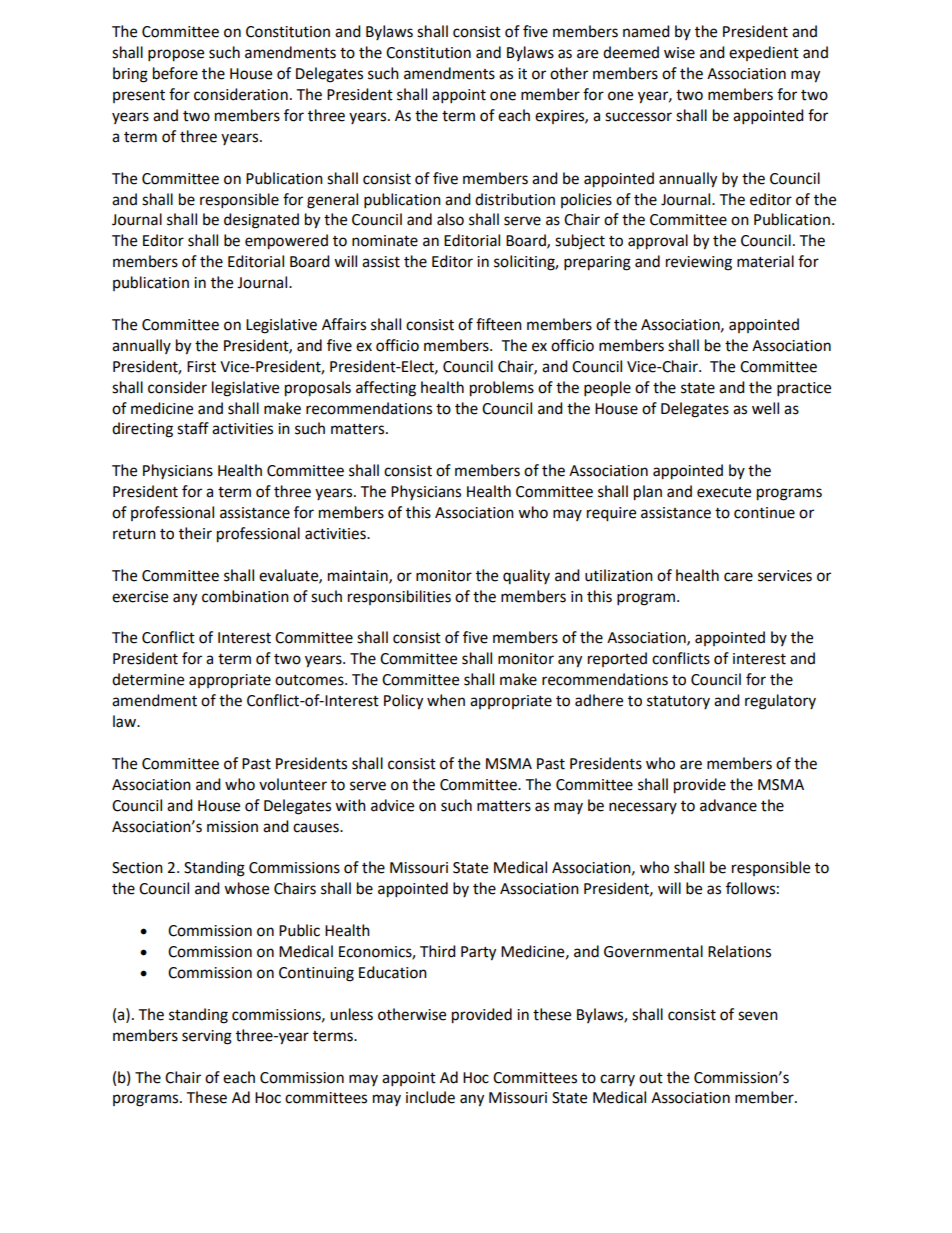 The width and height of the screenshot is (952, 1233). I want to click on when, so click(446, 700).
